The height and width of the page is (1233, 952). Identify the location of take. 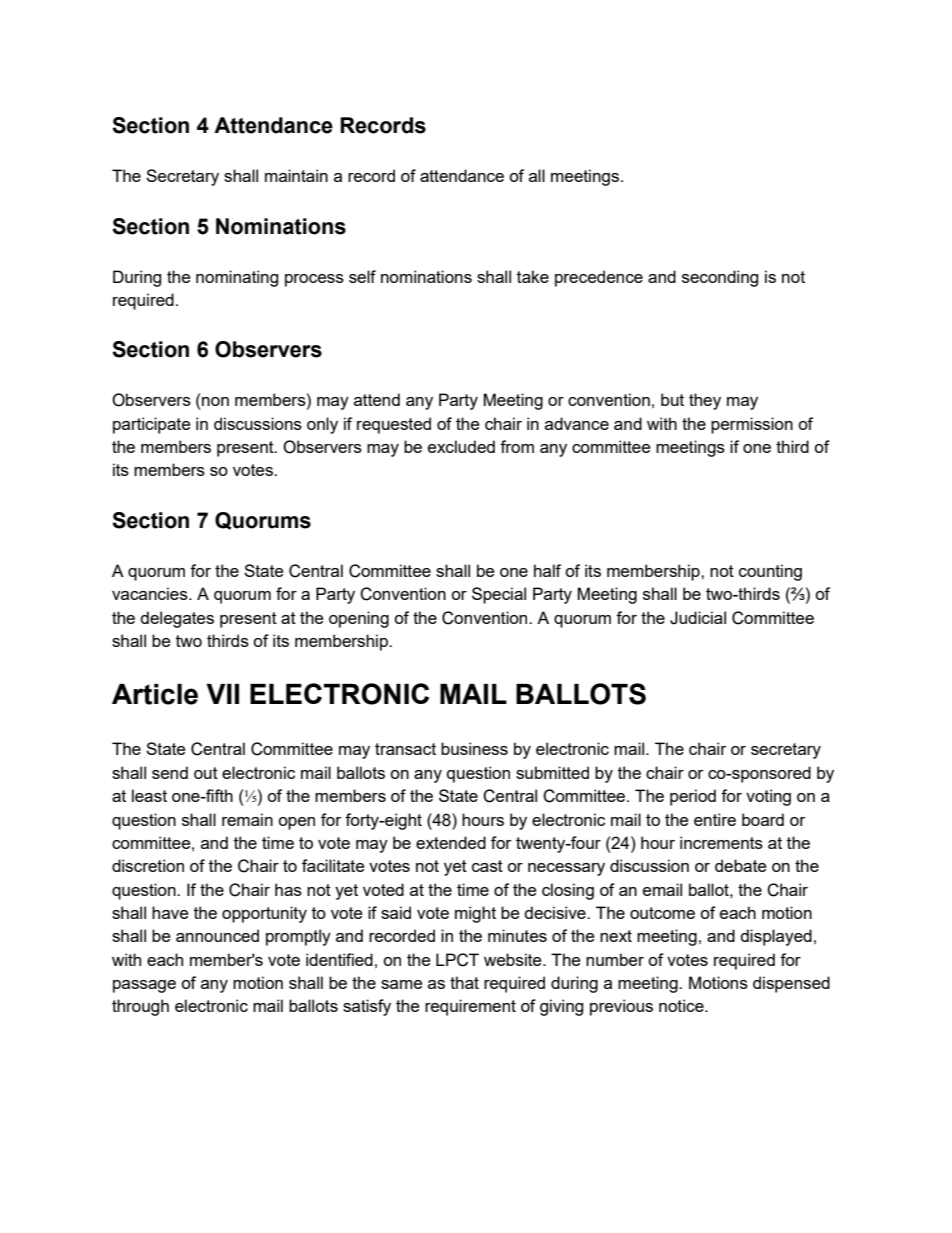
(533, 276).
